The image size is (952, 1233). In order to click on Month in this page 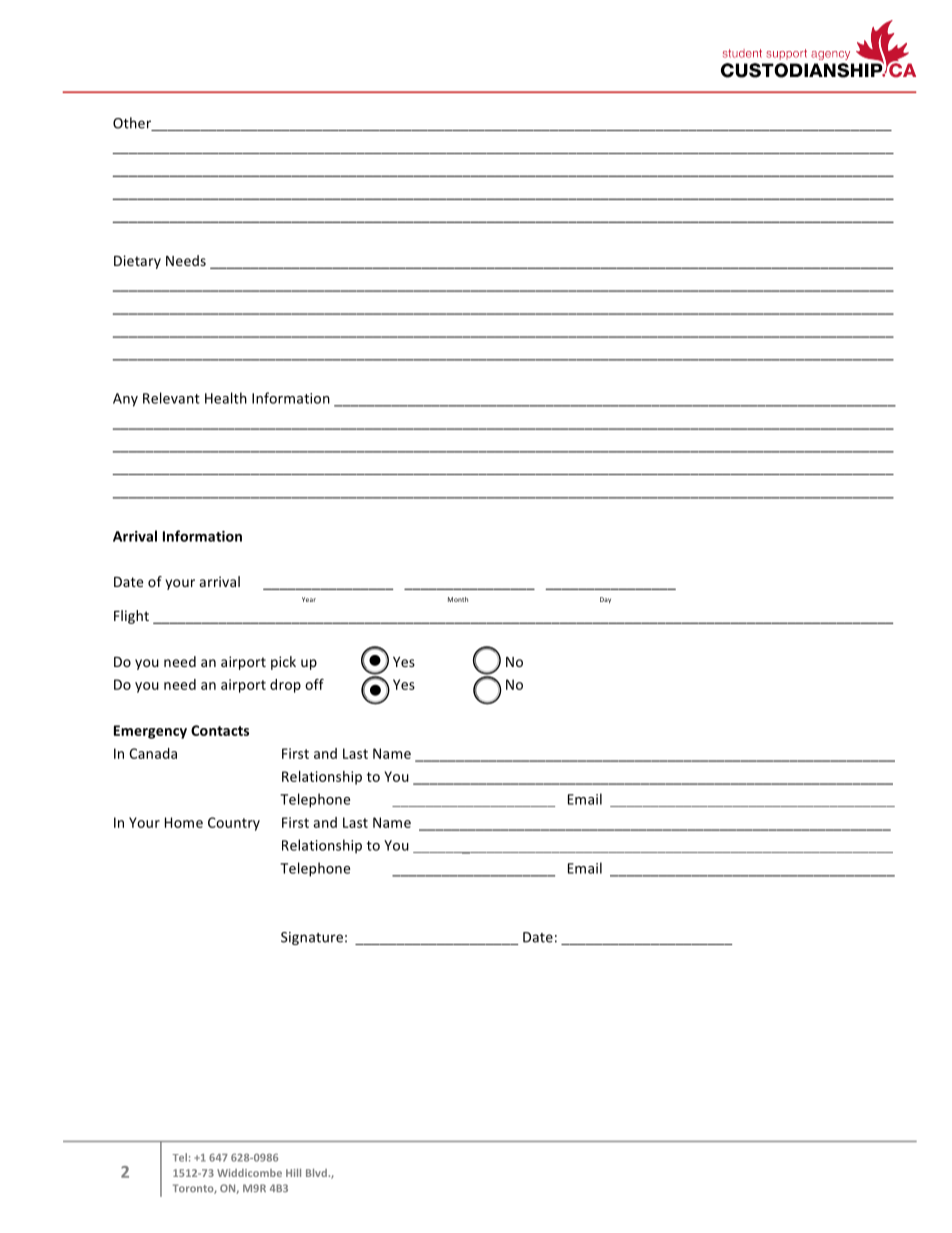, I will do `click(458, 599)`.
